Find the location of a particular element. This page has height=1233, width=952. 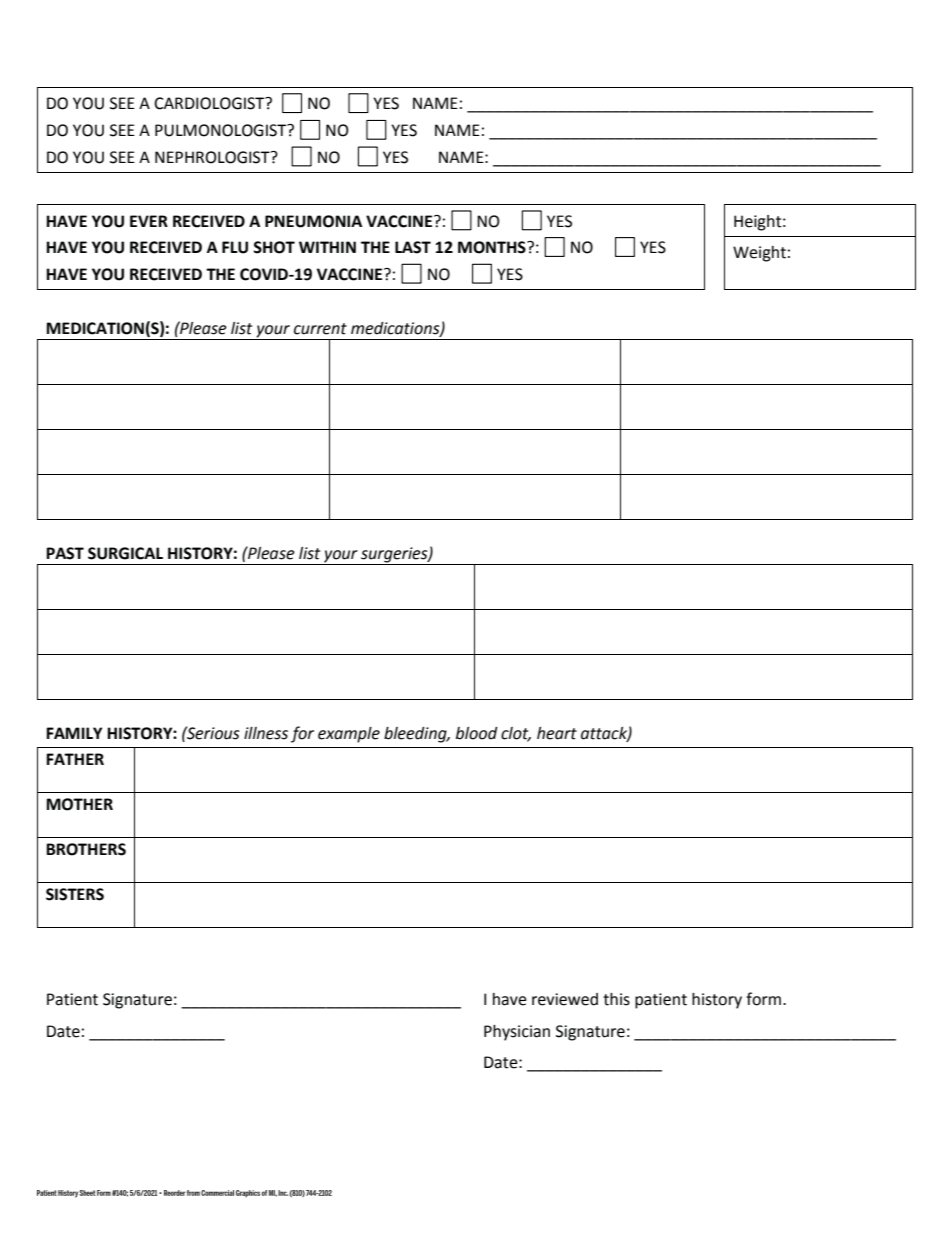

FAMILY is located at coordinates (74, 733).
